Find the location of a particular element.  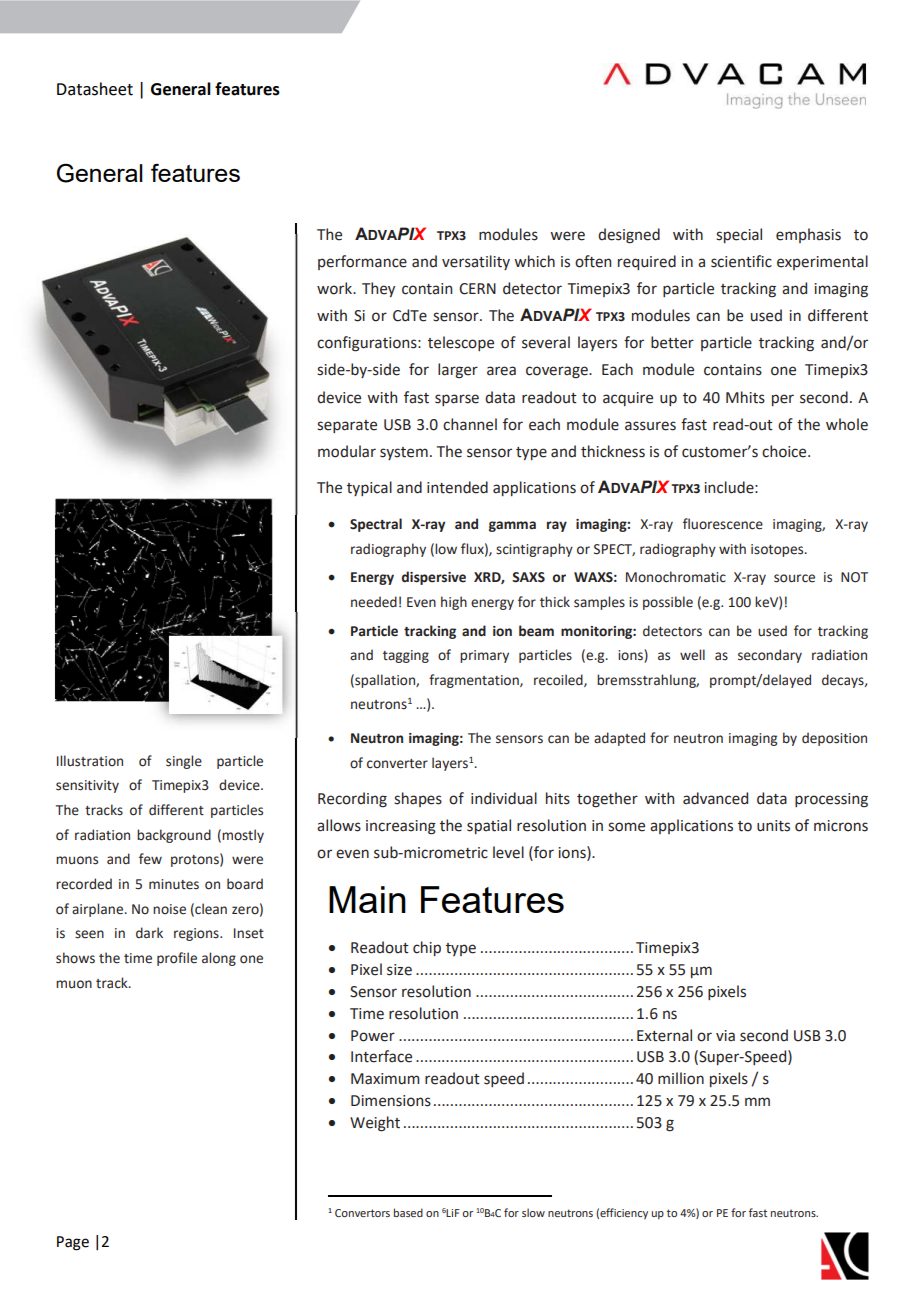

versatility is located at coordinates (476, 262).
